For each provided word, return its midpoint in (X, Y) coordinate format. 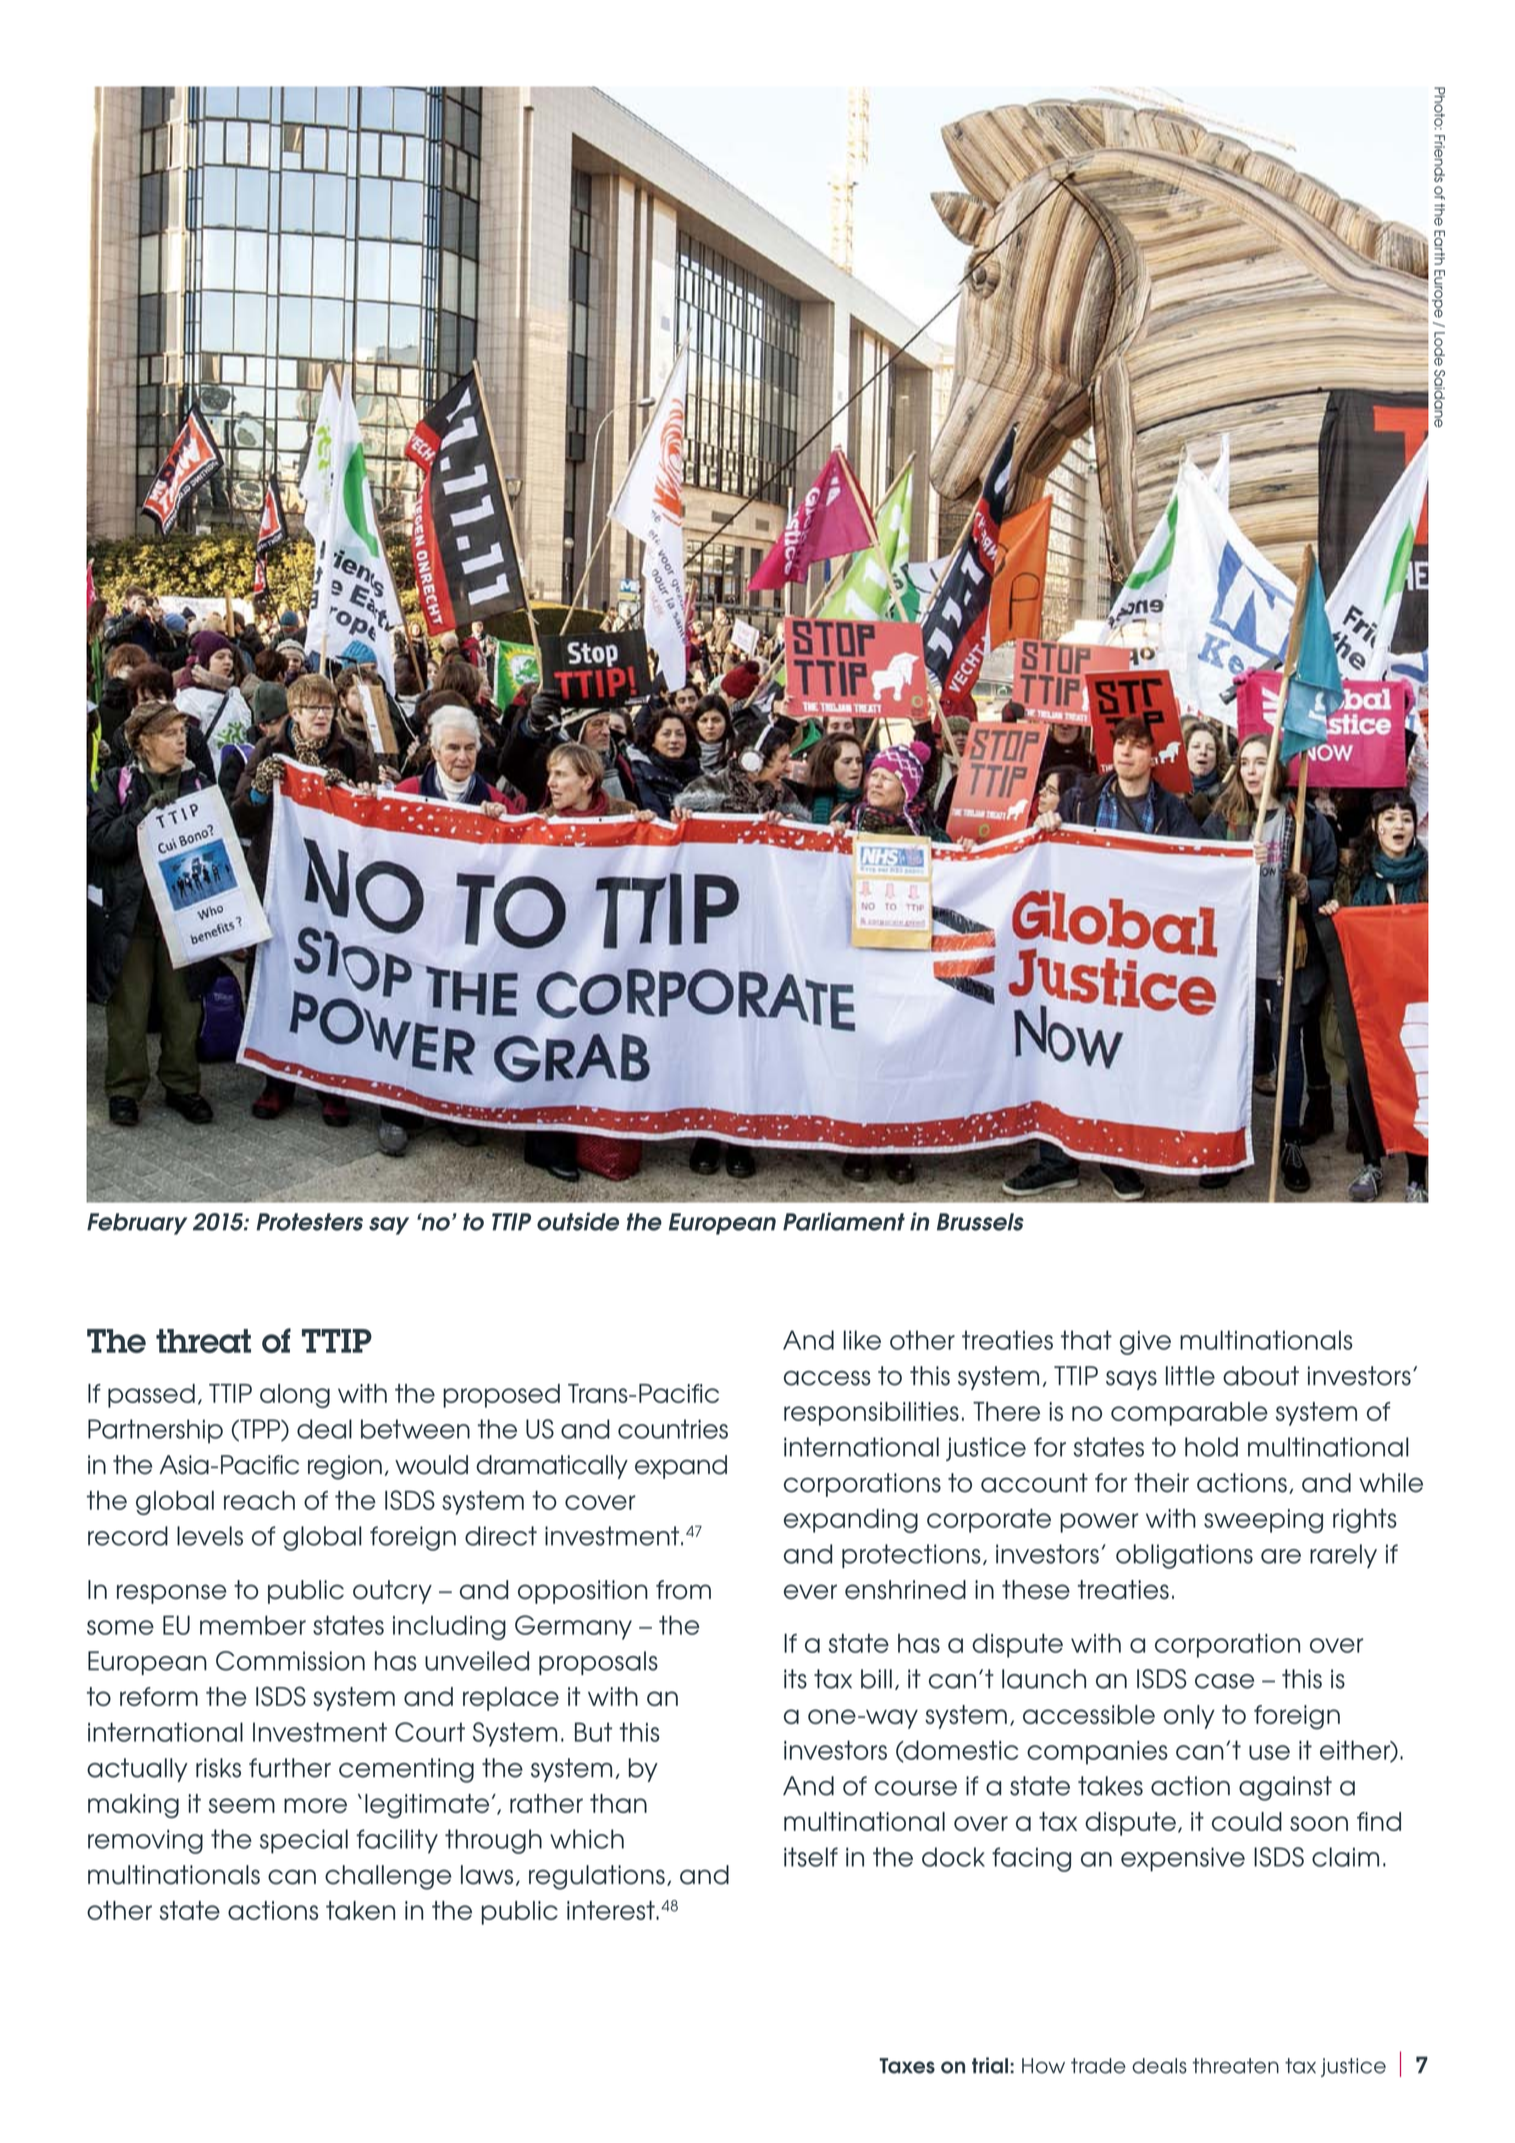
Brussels (980, 1222)
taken (360, 1910)
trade (1098, 2066)
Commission (290, 1661)
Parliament (844, 1221)
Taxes (907, 2066)
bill (876, 1679)
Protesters (309, 1222)
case (1224, 1681)
